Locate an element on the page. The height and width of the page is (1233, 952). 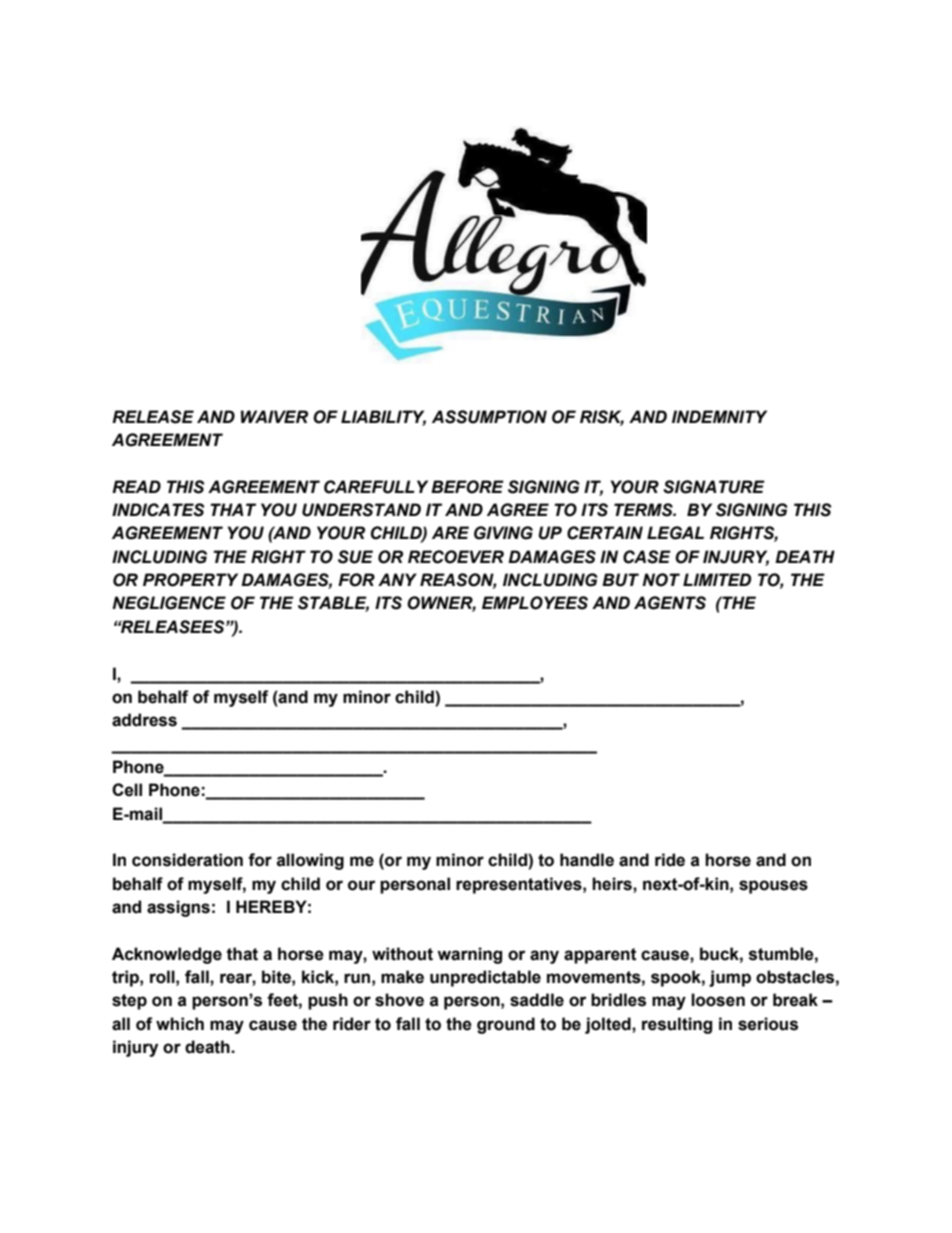
handle is located at coordinates (587, 860).
